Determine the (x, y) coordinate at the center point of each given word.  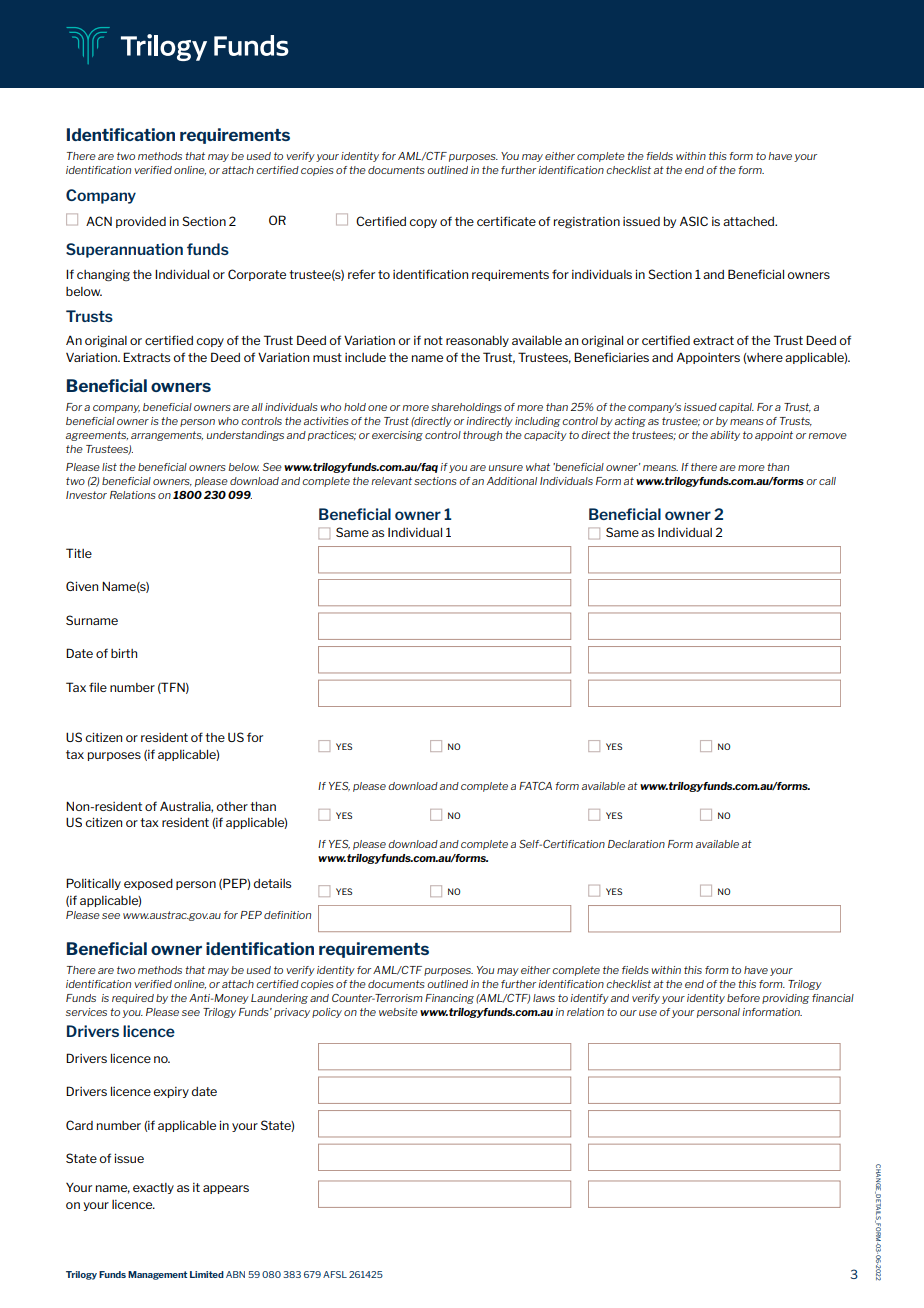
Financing (449, 999)
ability (725, 436)
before (743, 998)
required (133, 999)
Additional (512, 481)
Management (157, 1275)
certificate (506, 221)
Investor (86, 495)
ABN (235, 1274)
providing (785, 999)
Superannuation (124, 250)
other (232, 806)
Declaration (636, 844)
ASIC (694, 221)
